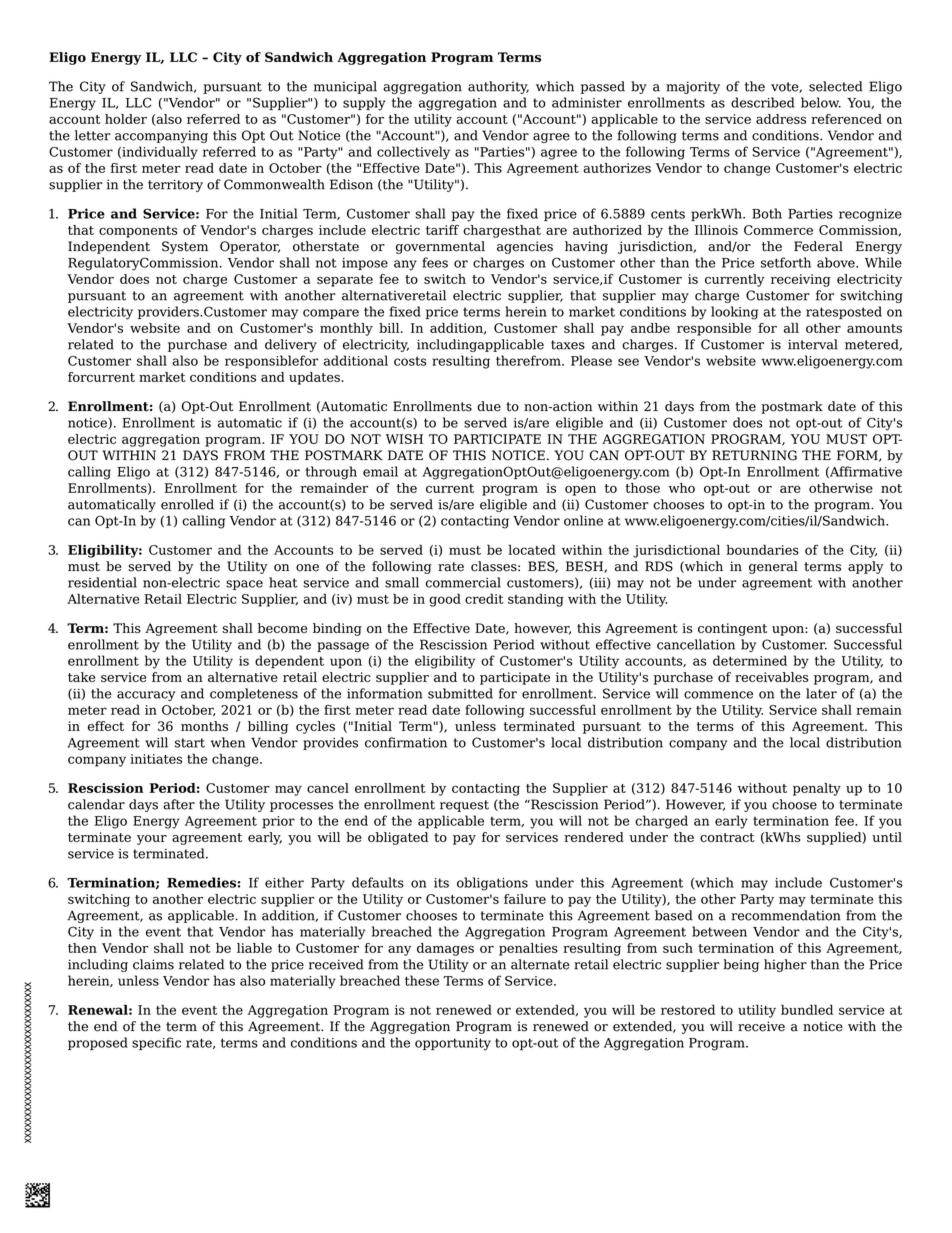 The width and height of the document is (952, 1233). What do you see at coordinates (179, 804) in the document?
I see `after` at bounding box center [179, 804].
